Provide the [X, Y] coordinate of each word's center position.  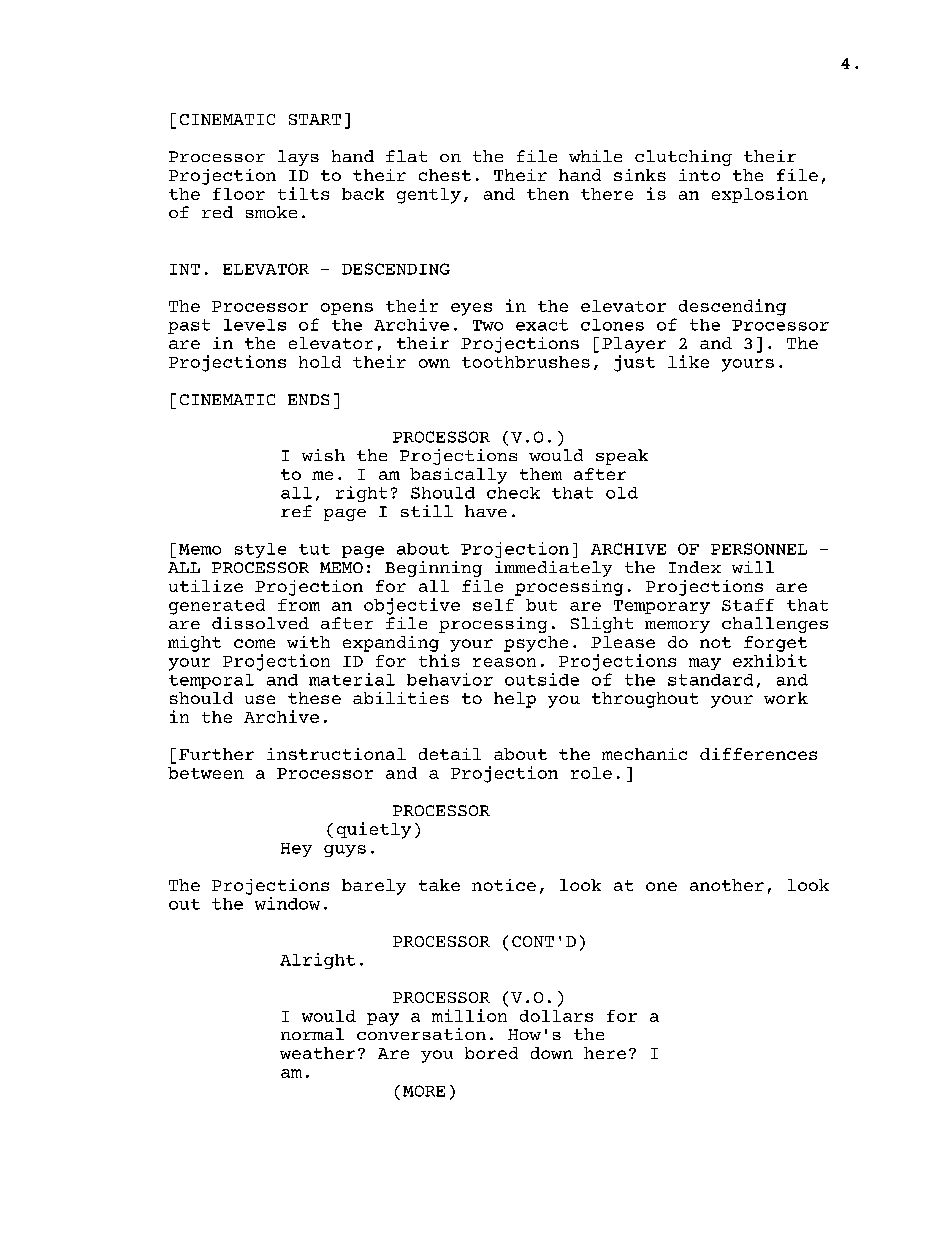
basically [458, 476]
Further [216, 754]
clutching [683, 158]
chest [445, 175]
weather [317, 1053]
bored [491, 1053]
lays [298, 158]
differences [758, 754]
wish [323, 455]
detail [450, 754]
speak [622, 457]
